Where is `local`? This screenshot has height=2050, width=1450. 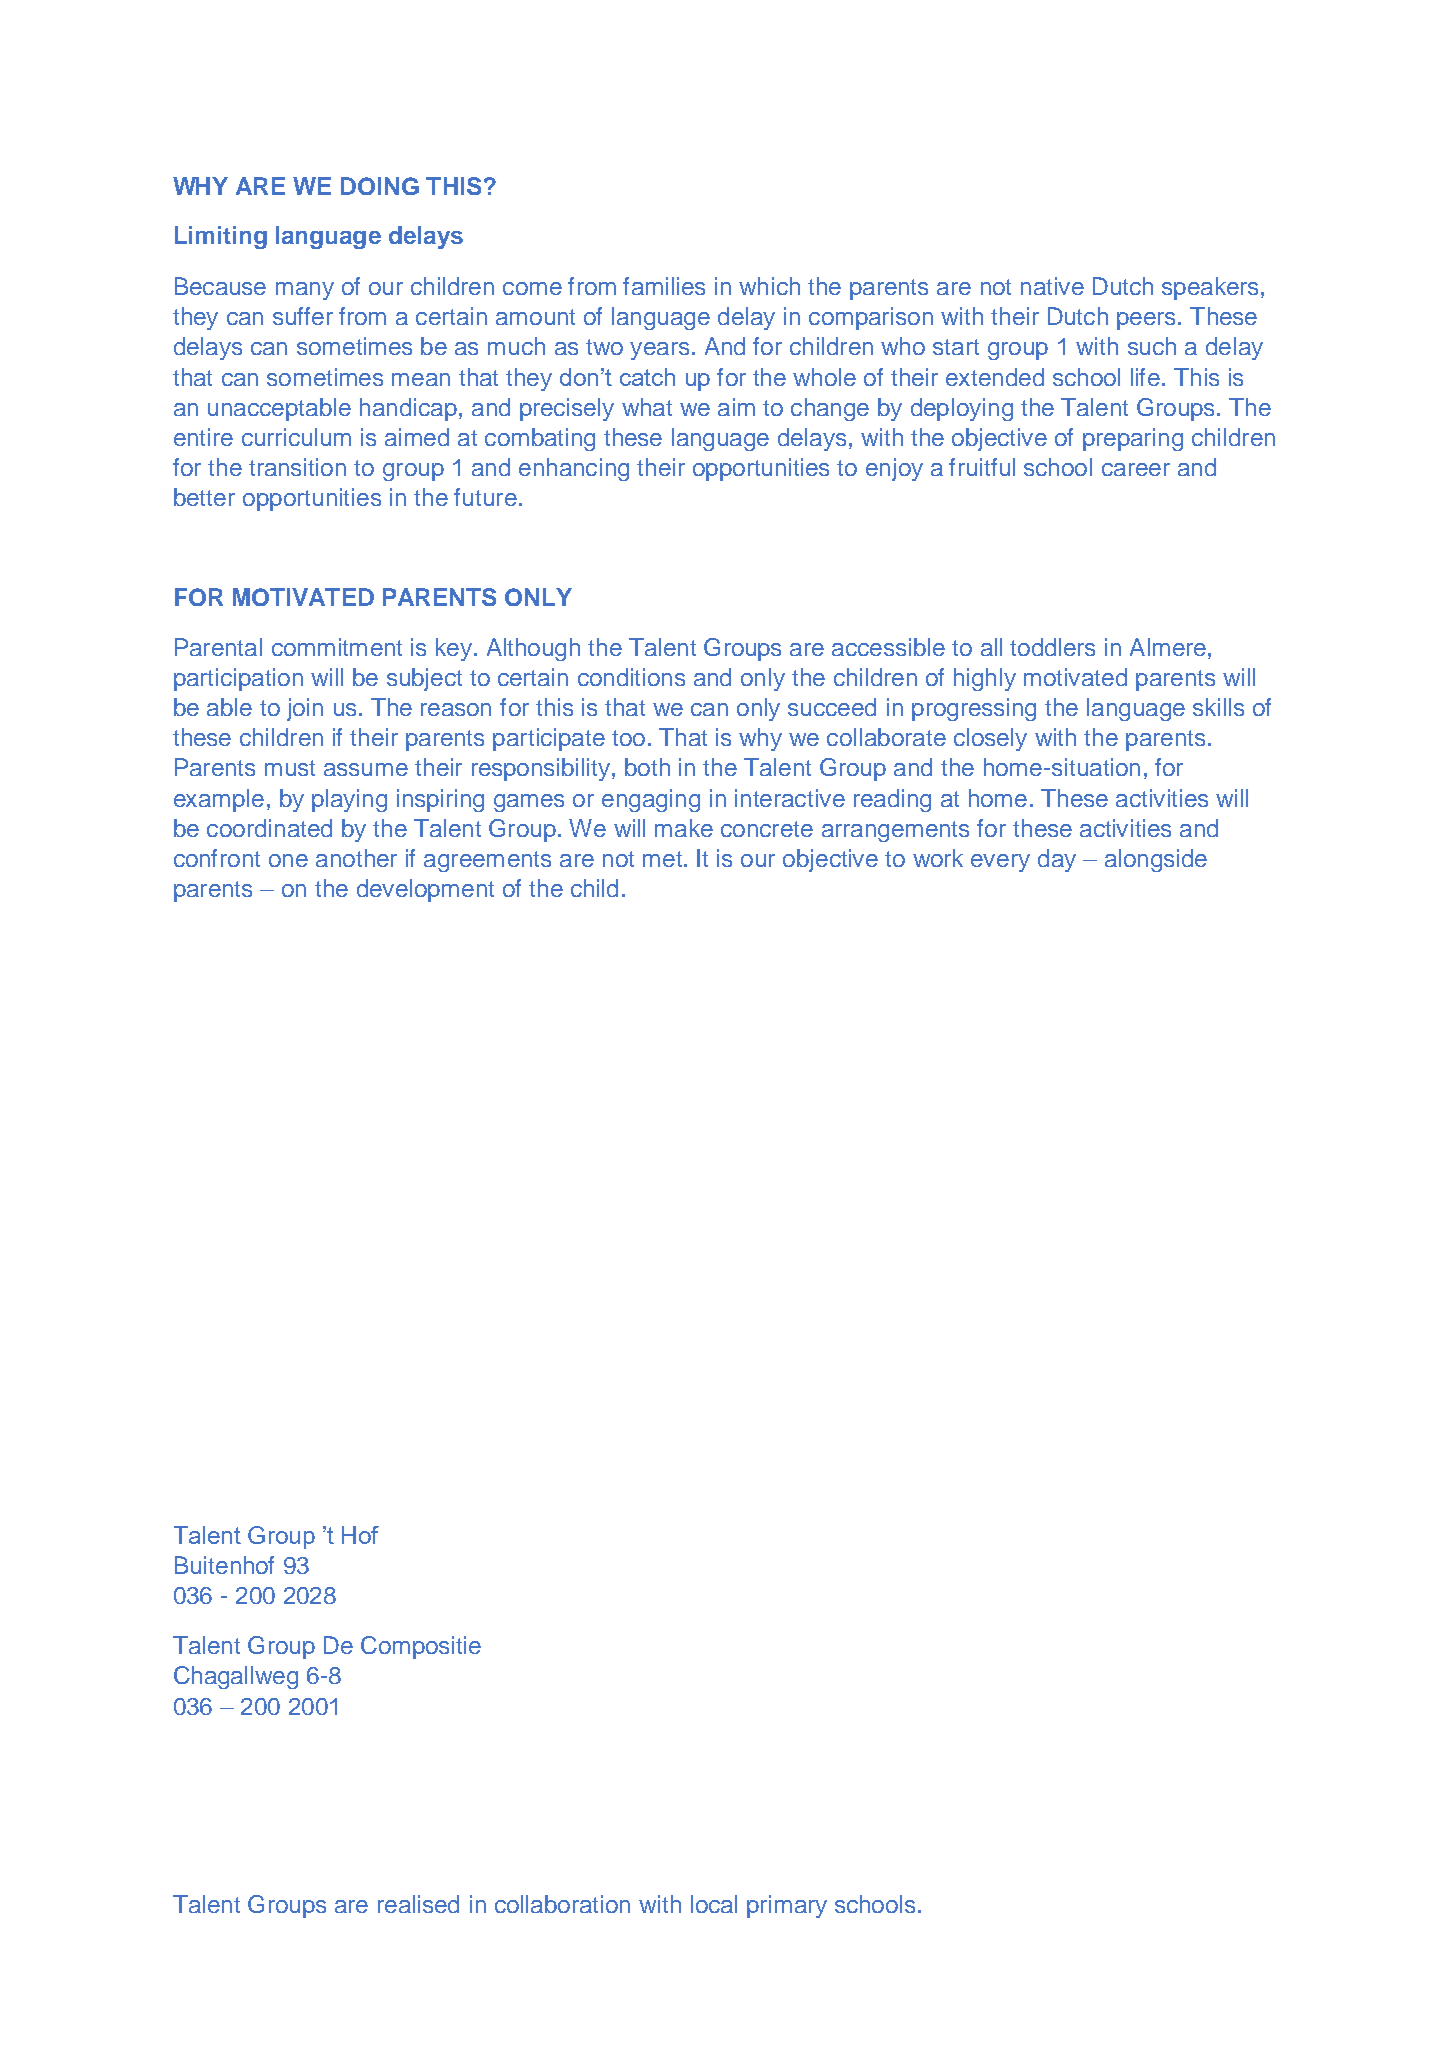 local is located at coordinates (714, 1904).
